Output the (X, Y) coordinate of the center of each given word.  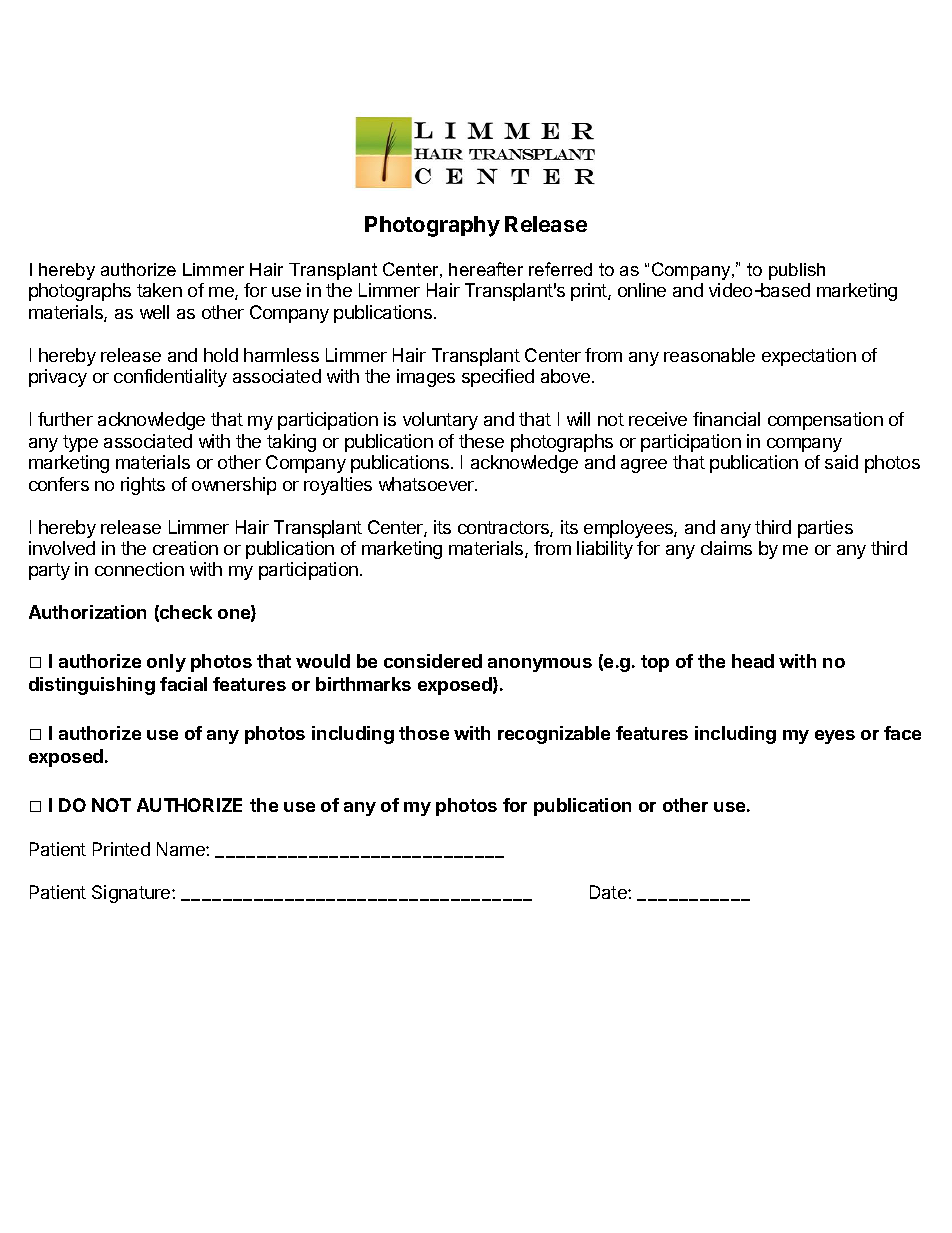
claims (726, 548)
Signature (132, 894)
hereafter (486, 269)
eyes (835, 737)
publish (797, 271)
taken (159, 290)
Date (609, 892)
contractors (504, 529)
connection (139, 569)
